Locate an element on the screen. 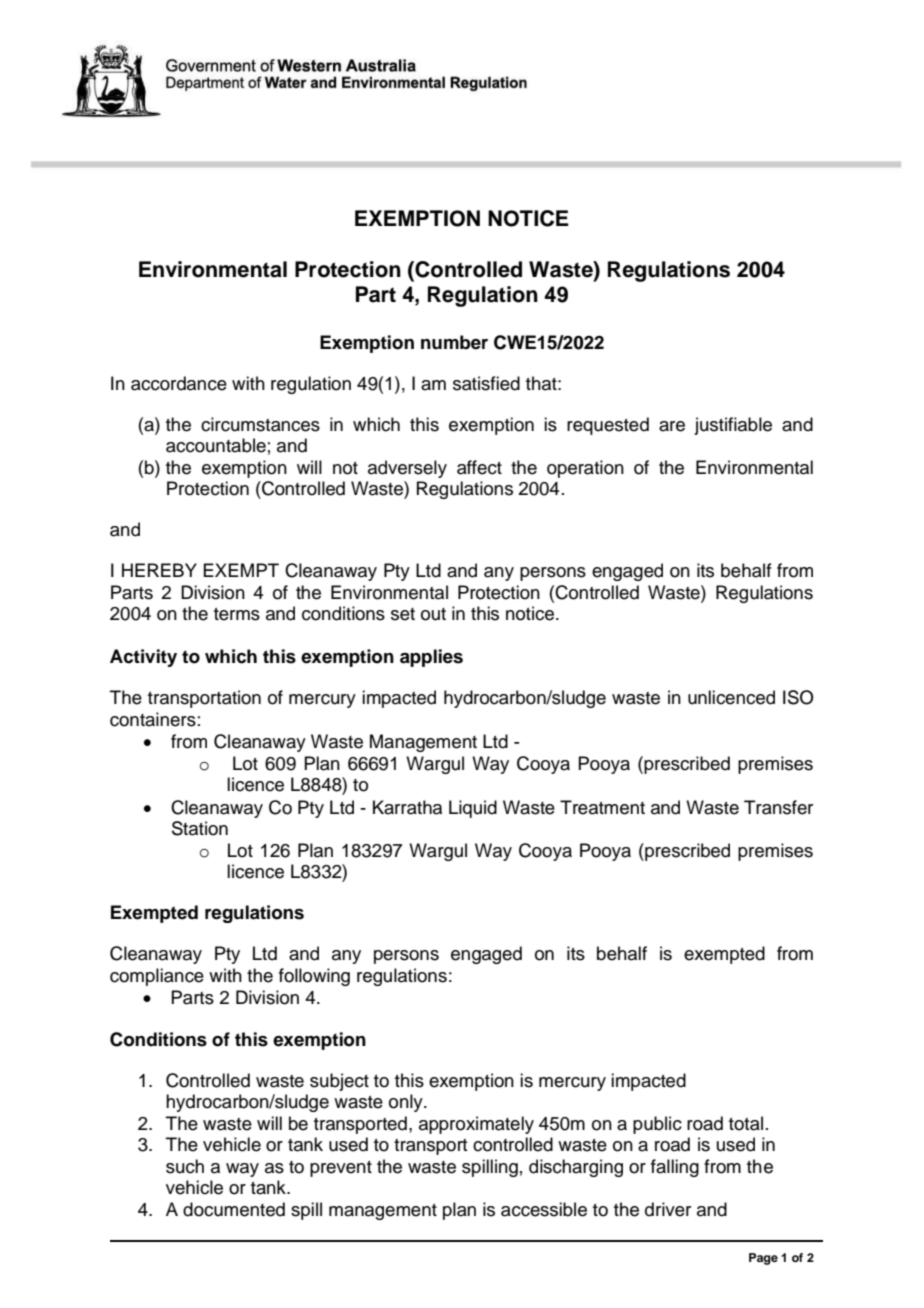 This screenshot has height=1308, width=924. satisfied is located at coordinates (486, 383).
